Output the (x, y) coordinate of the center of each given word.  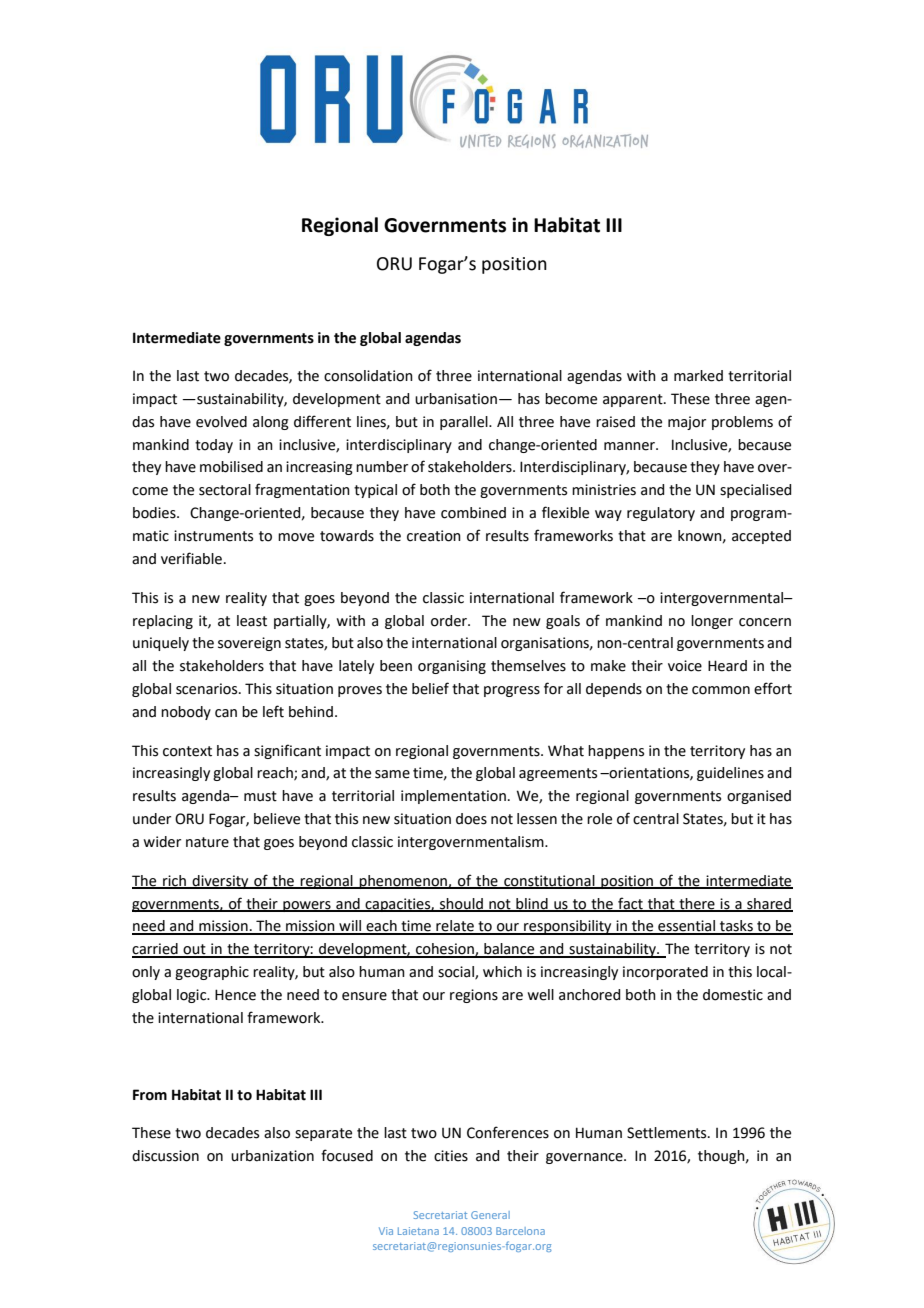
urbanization (272, 1156)
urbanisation (456, 399)
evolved (221, 422)
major (687, 423)
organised (759, 797)
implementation (453, 797)
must (260, 796)
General (490, 1215)
